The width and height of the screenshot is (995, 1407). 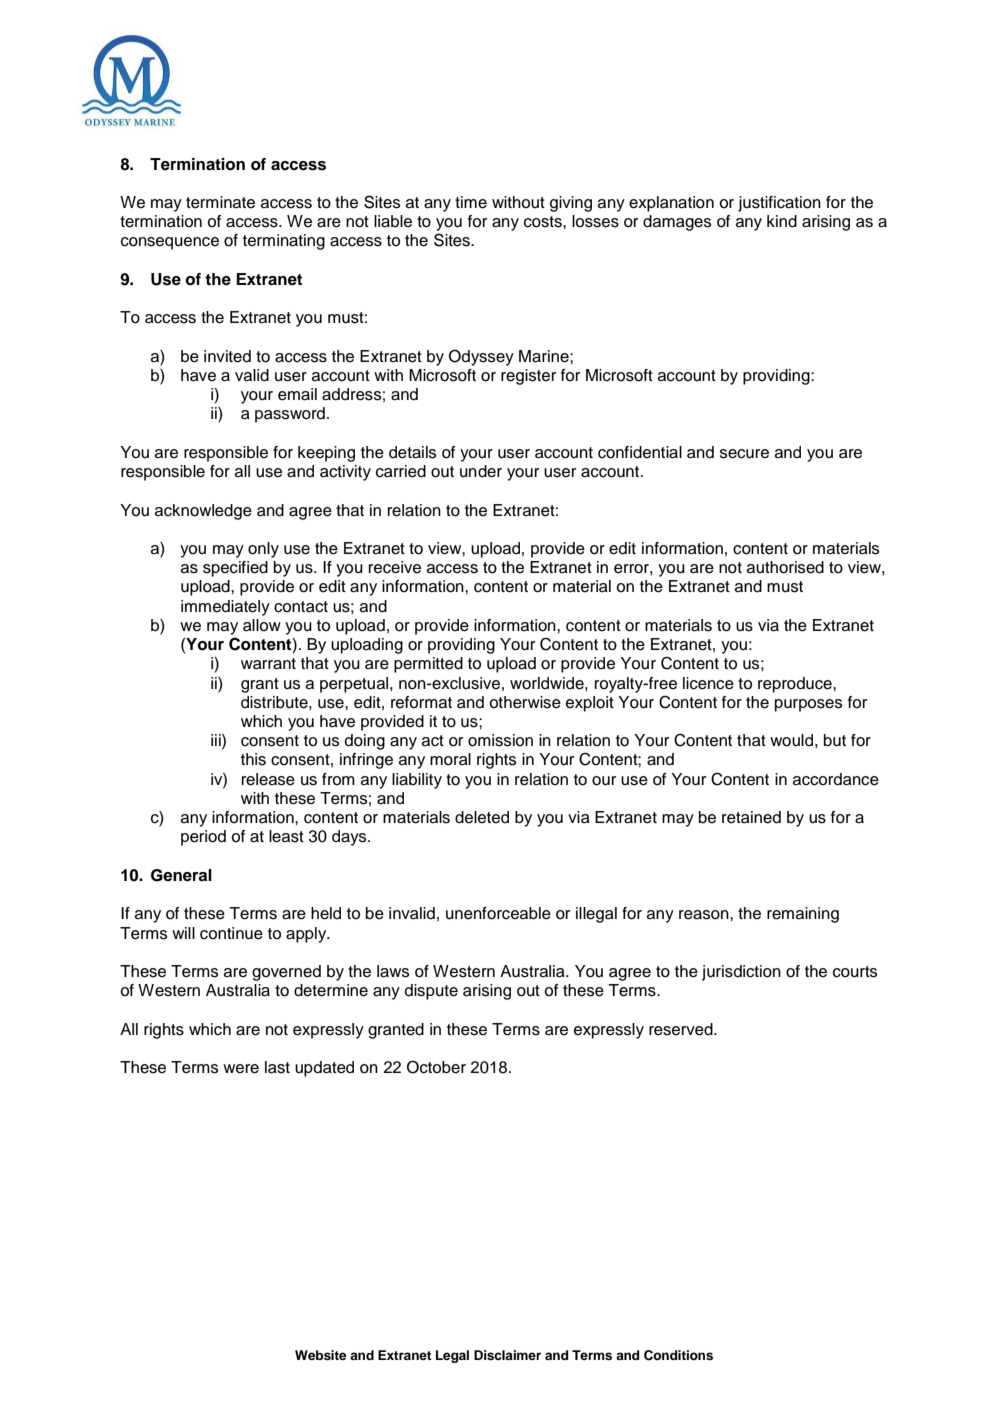 I want to click on were, so click(x=241, y=1069).
